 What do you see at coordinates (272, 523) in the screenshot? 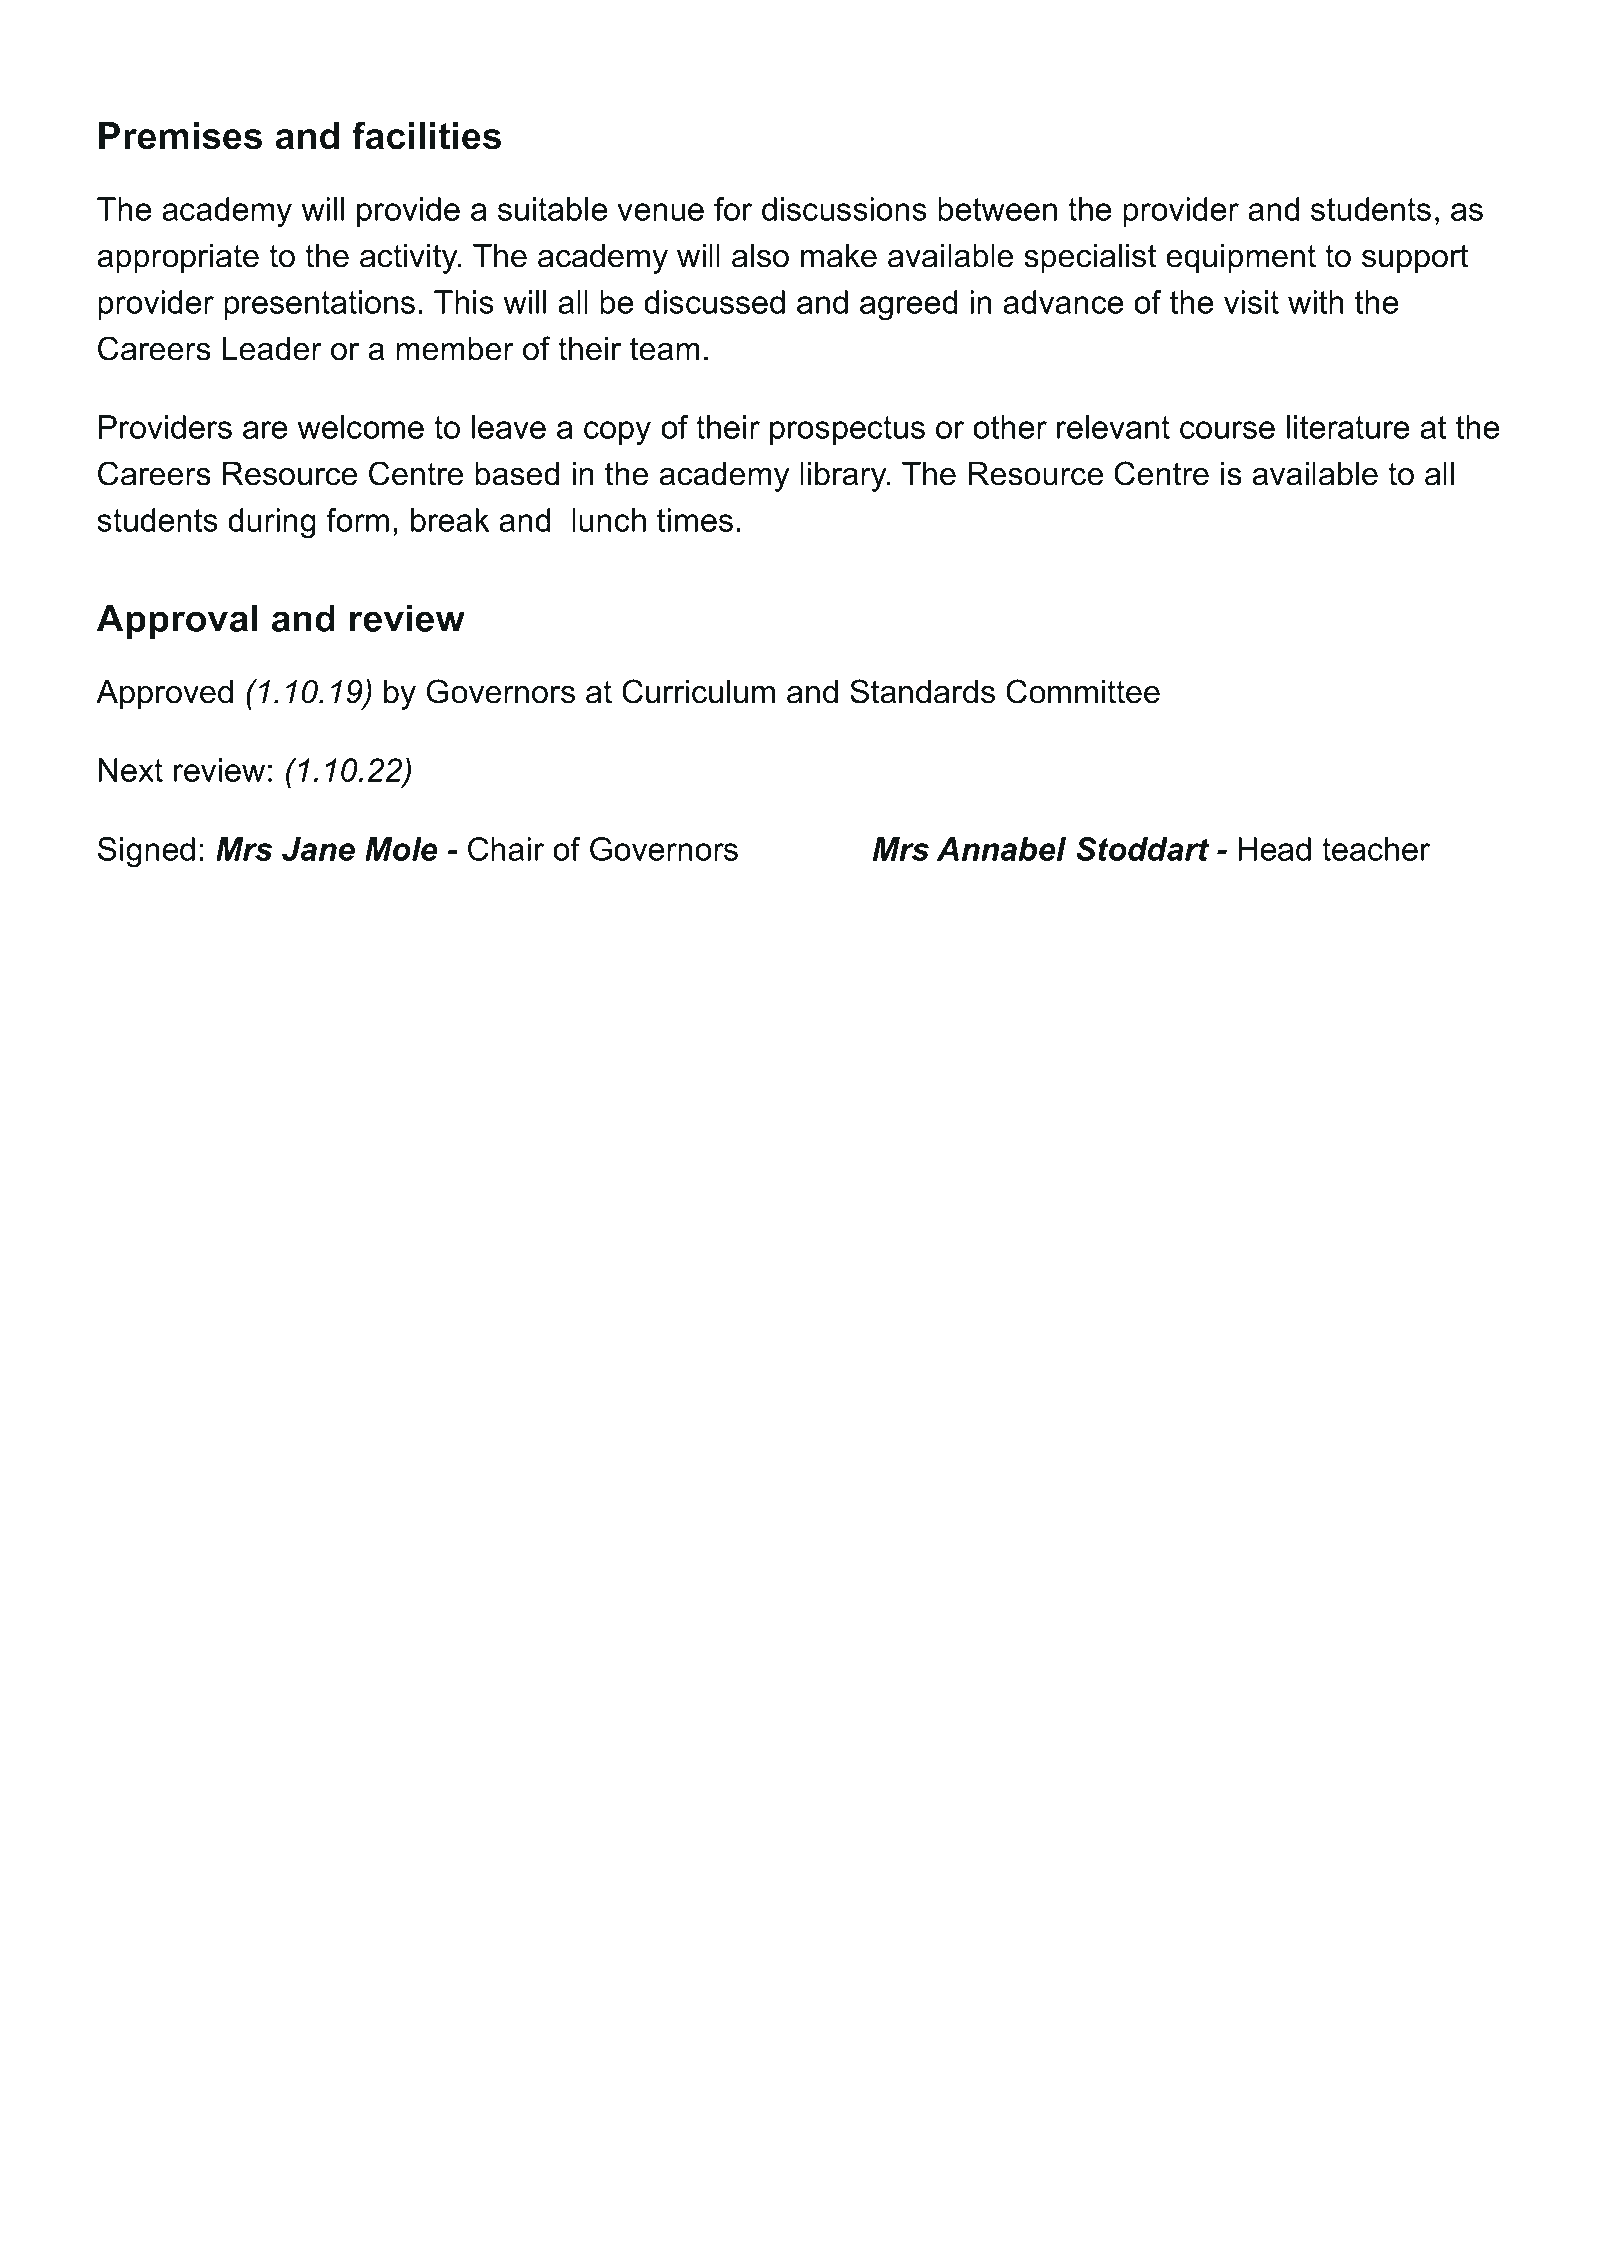
I see `during` at bounding box center [272, 523].
